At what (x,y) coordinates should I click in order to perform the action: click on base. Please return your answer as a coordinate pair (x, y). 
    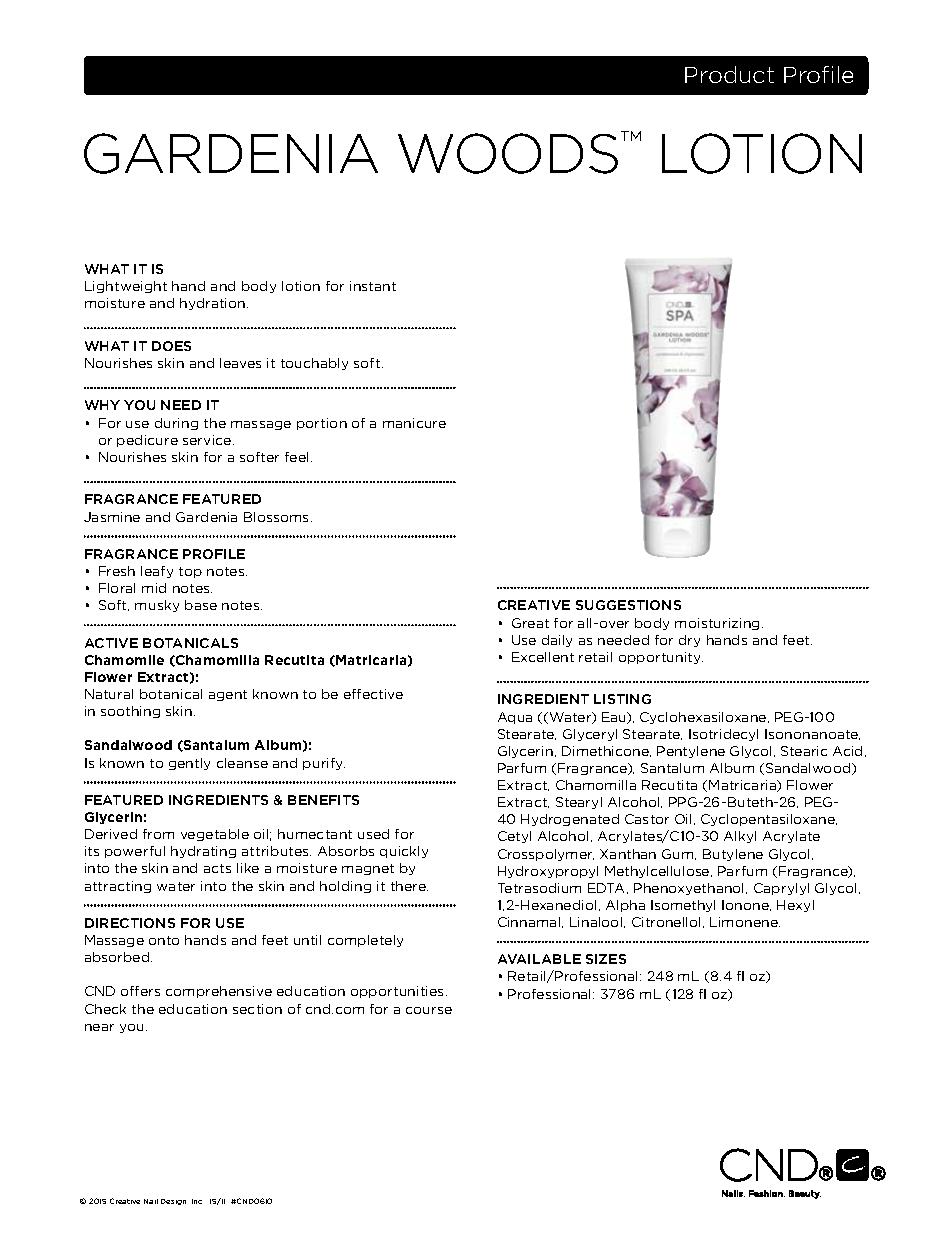
    Looking at the image, I should click on (201, 605).
